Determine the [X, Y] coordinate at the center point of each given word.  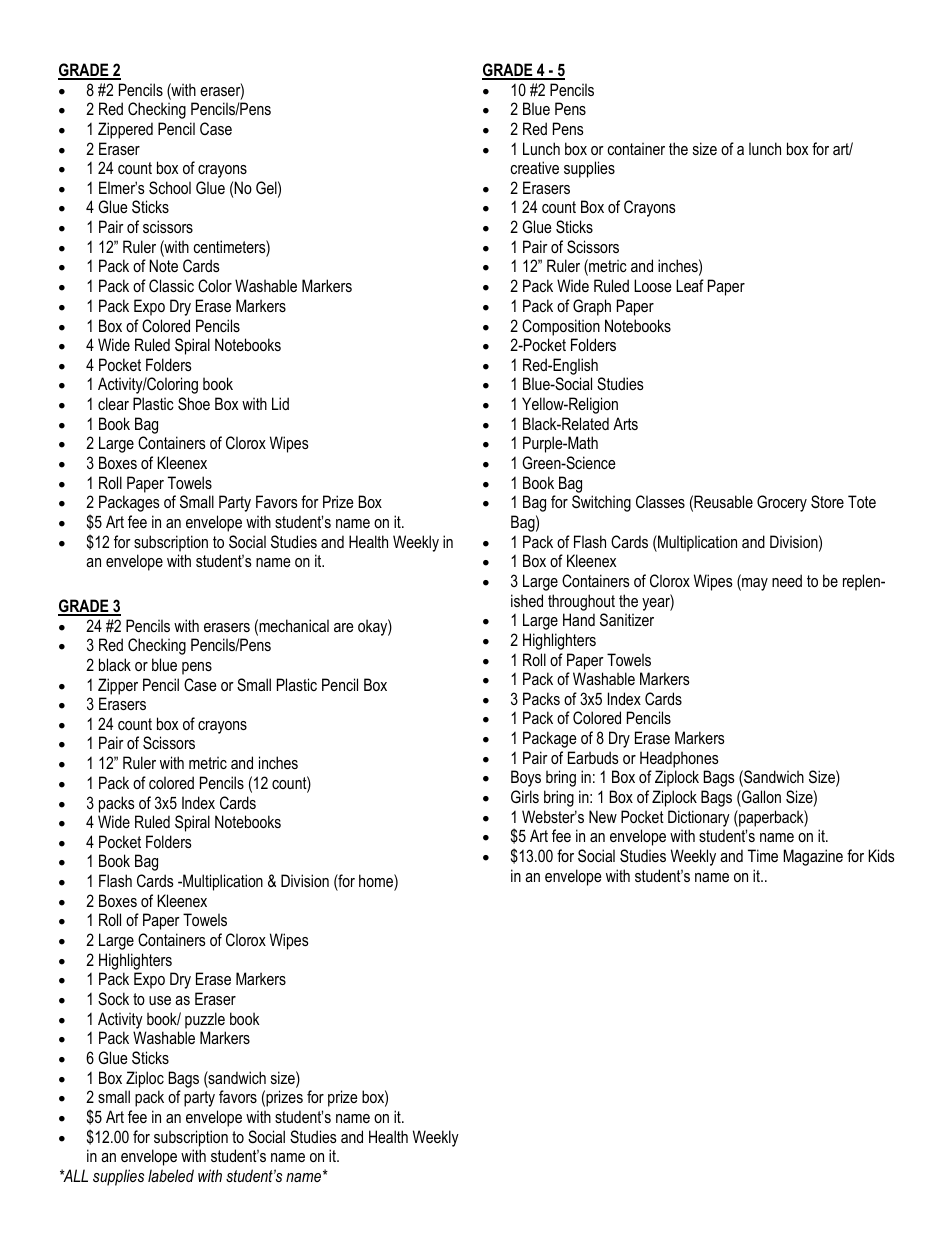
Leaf [690, 285]
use [160, 1000]
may [754, 584]
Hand [579, 619]
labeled [171, 1175]
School [170, 188]
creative [535, 167]
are [344, 627]
